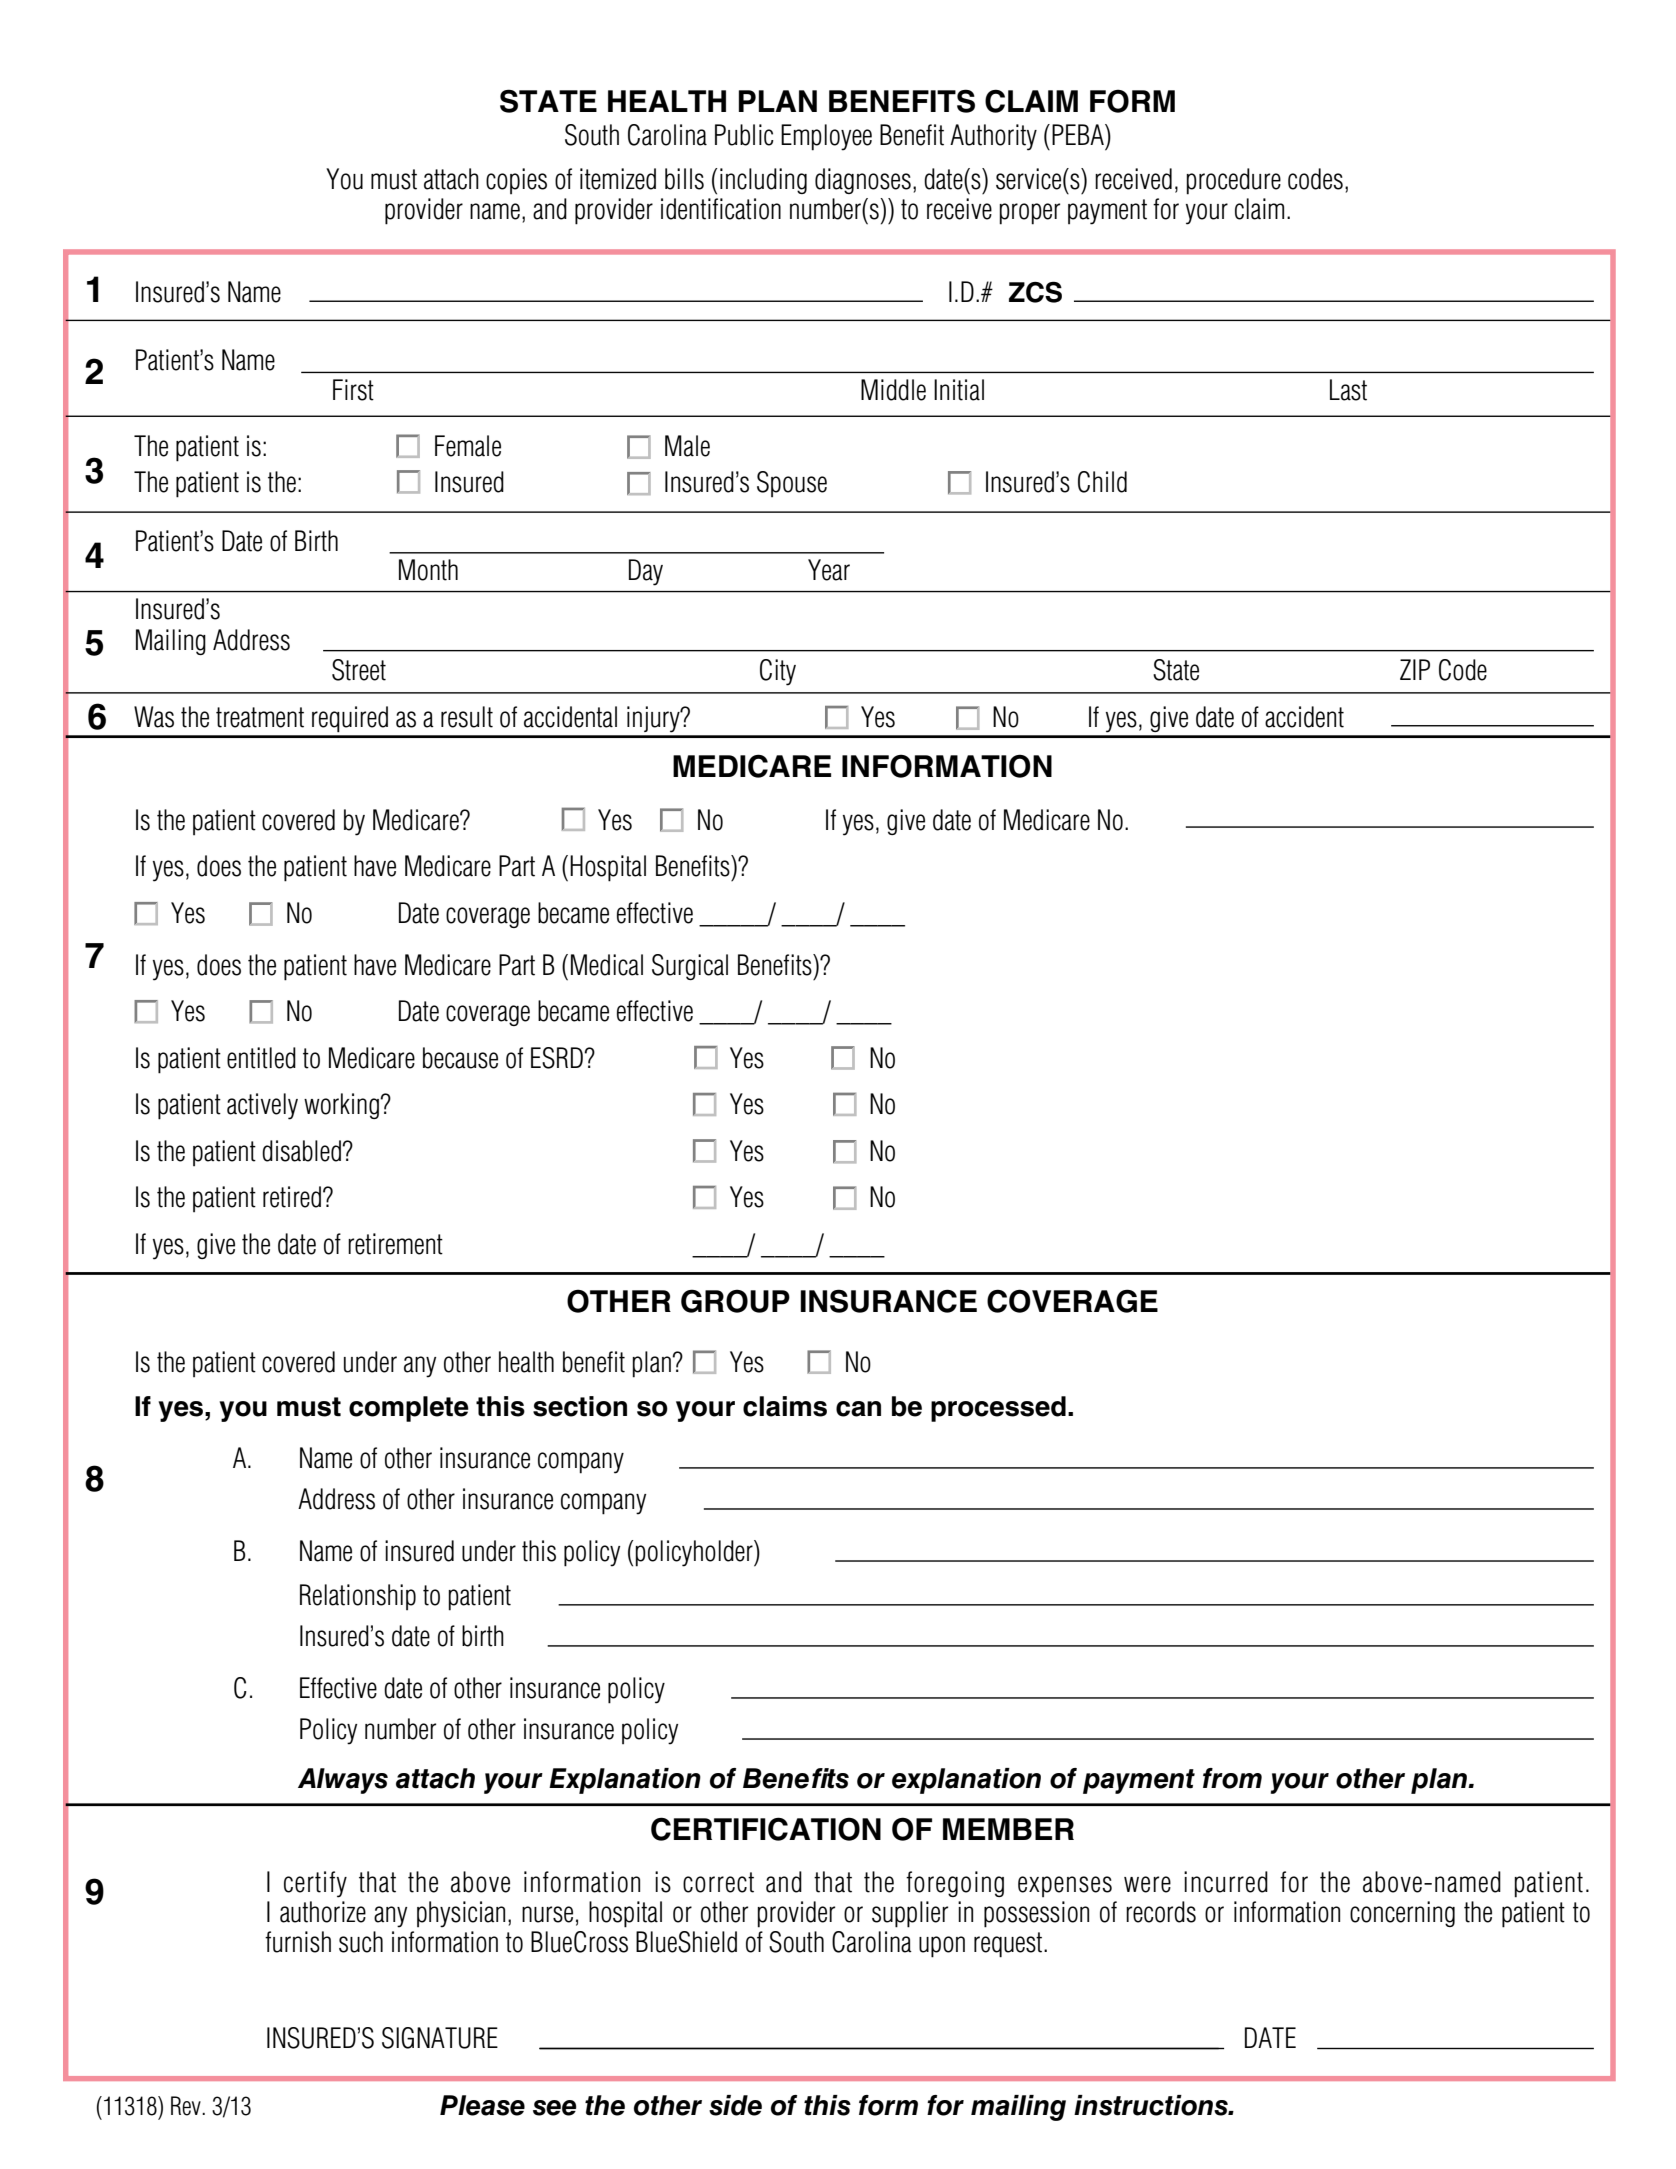  What do you see at coordinates (428, 570) in the screenshot?
I see `Month` at bounding box center [428, 570].
